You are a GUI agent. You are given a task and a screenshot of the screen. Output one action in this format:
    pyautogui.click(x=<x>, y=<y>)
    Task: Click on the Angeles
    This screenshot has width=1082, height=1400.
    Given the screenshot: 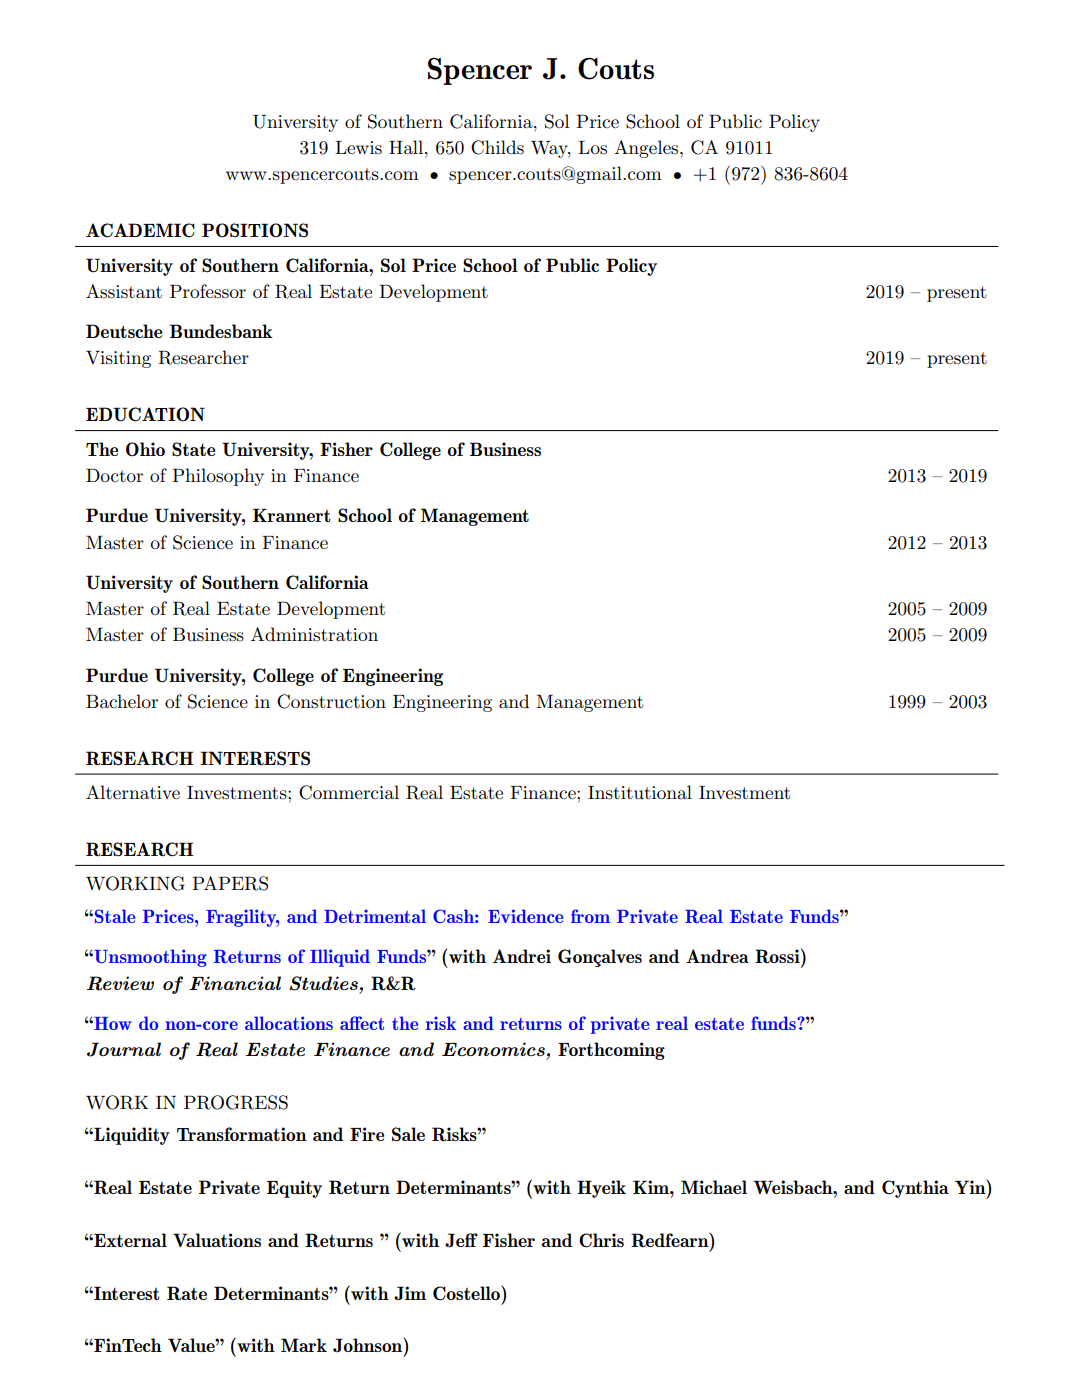 What is the action you would take?
    pyautogui.click(x=647, y=149)
